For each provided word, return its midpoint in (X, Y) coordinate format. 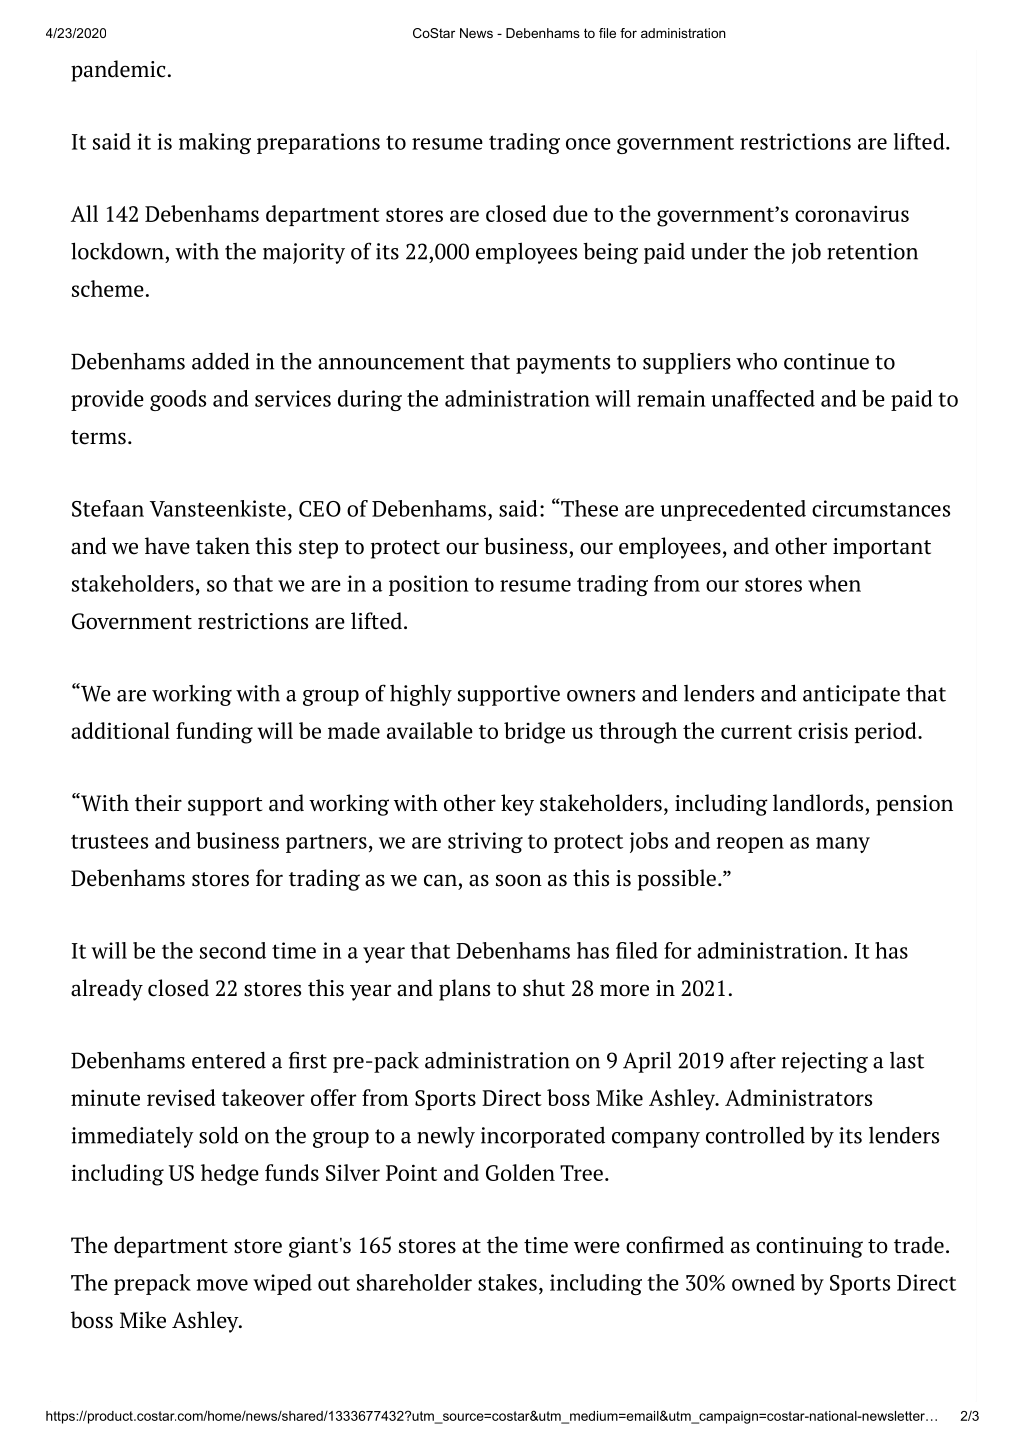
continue (826, 361)
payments (563, 364)
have (167, 546)
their (158, 803)
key (517, 805)
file (607, 33)
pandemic (118, 71)
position (429, 585)
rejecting (825, 1062)
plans (464, 990)
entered (229, 1060)
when (834, 583)
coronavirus (852, 213)
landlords (818, 803)
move (222, 1285)
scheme (108, 288)
